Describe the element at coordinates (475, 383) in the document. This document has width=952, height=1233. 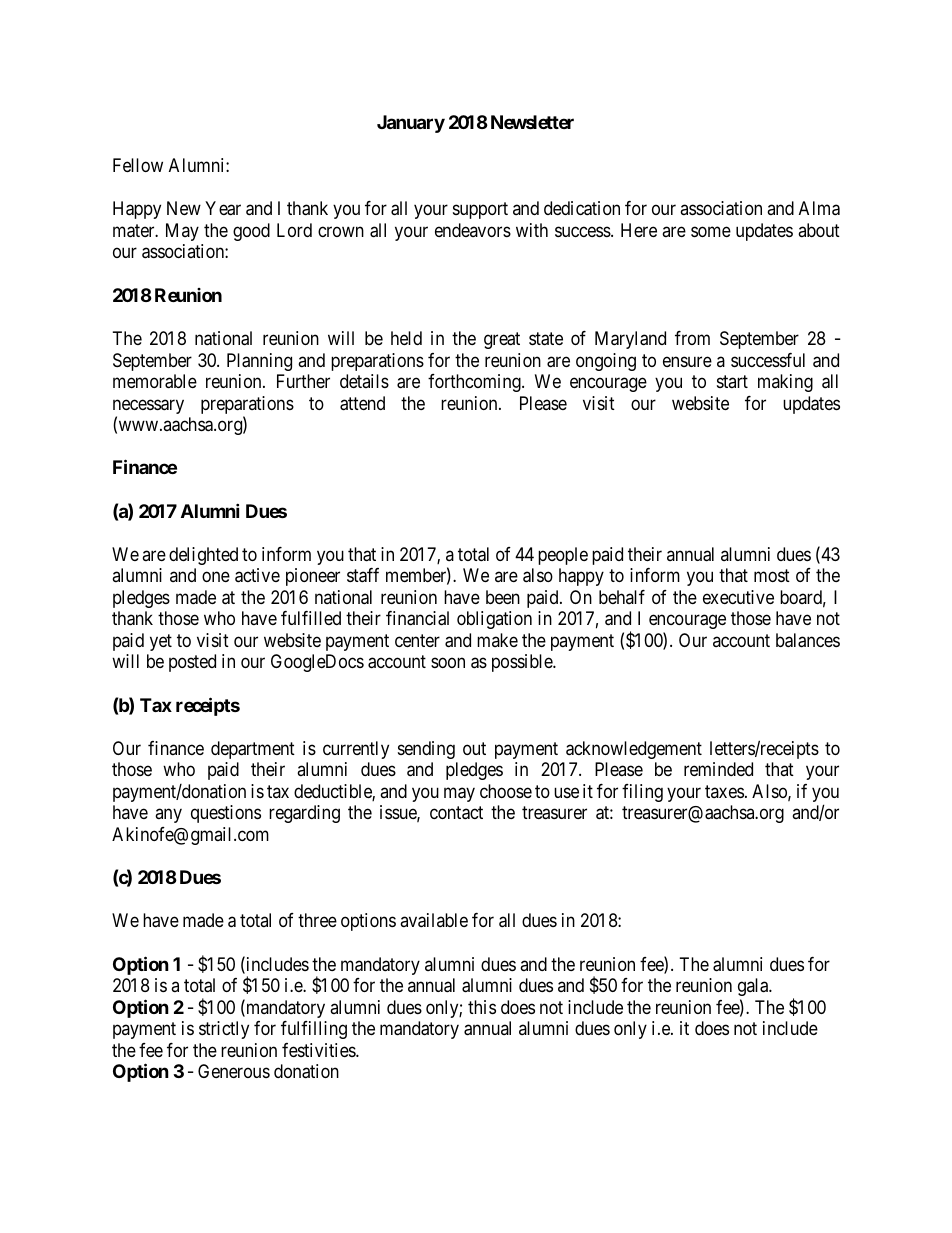
I see `forthcoming` at that location.
